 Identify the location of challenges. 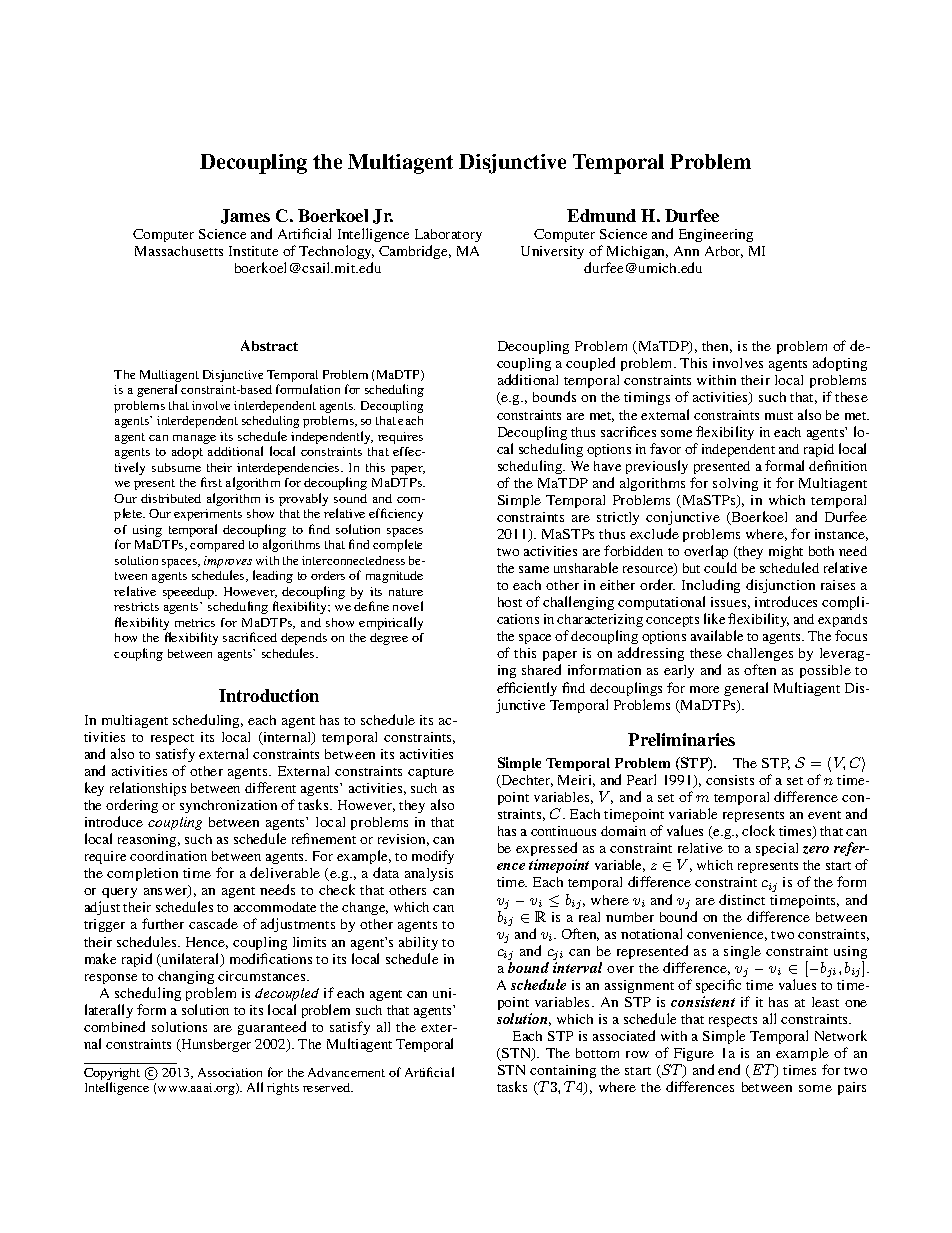
(760, 656).
